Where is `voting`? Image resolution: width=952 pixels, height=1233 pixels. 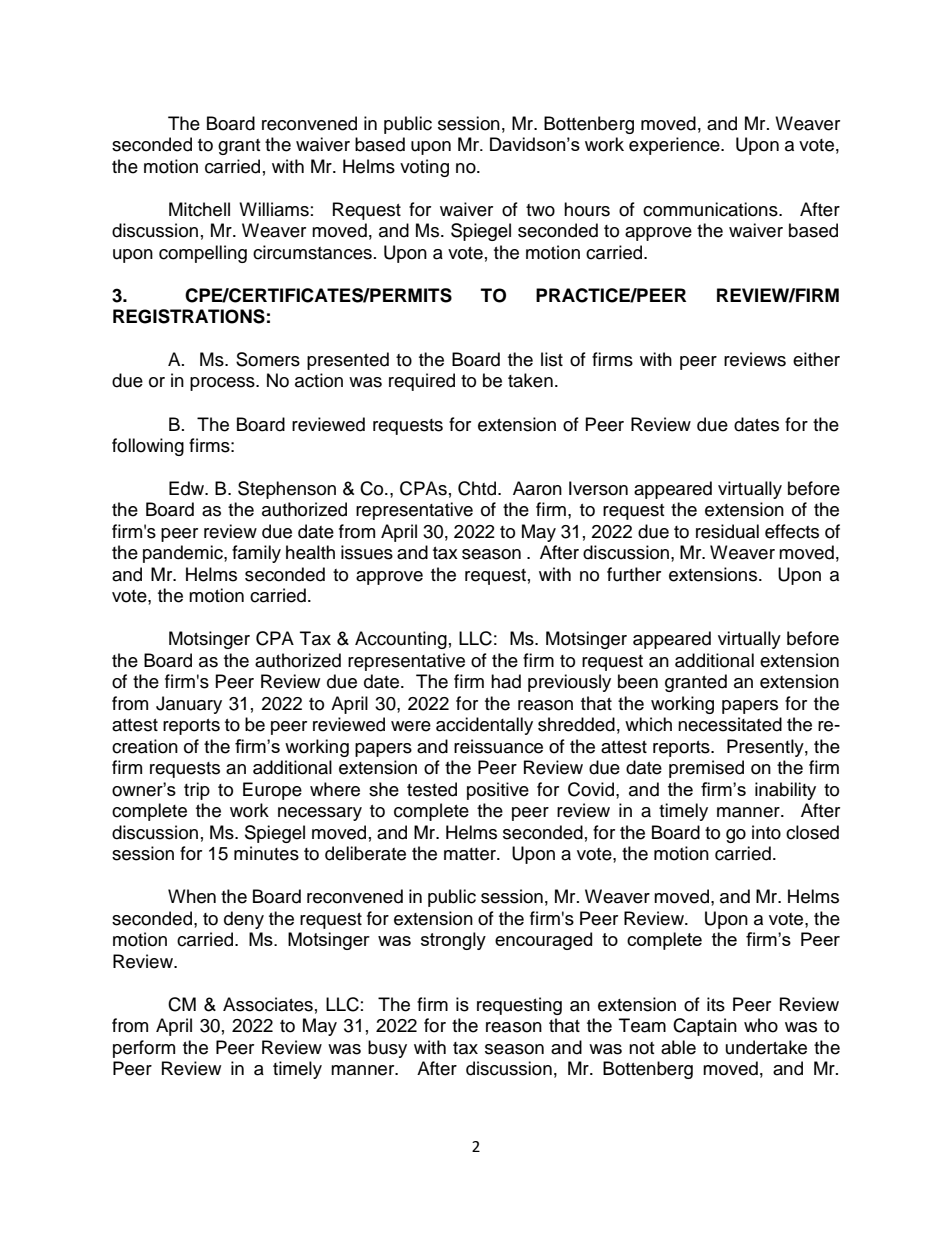
voting is located at coordinates (424, 168).
